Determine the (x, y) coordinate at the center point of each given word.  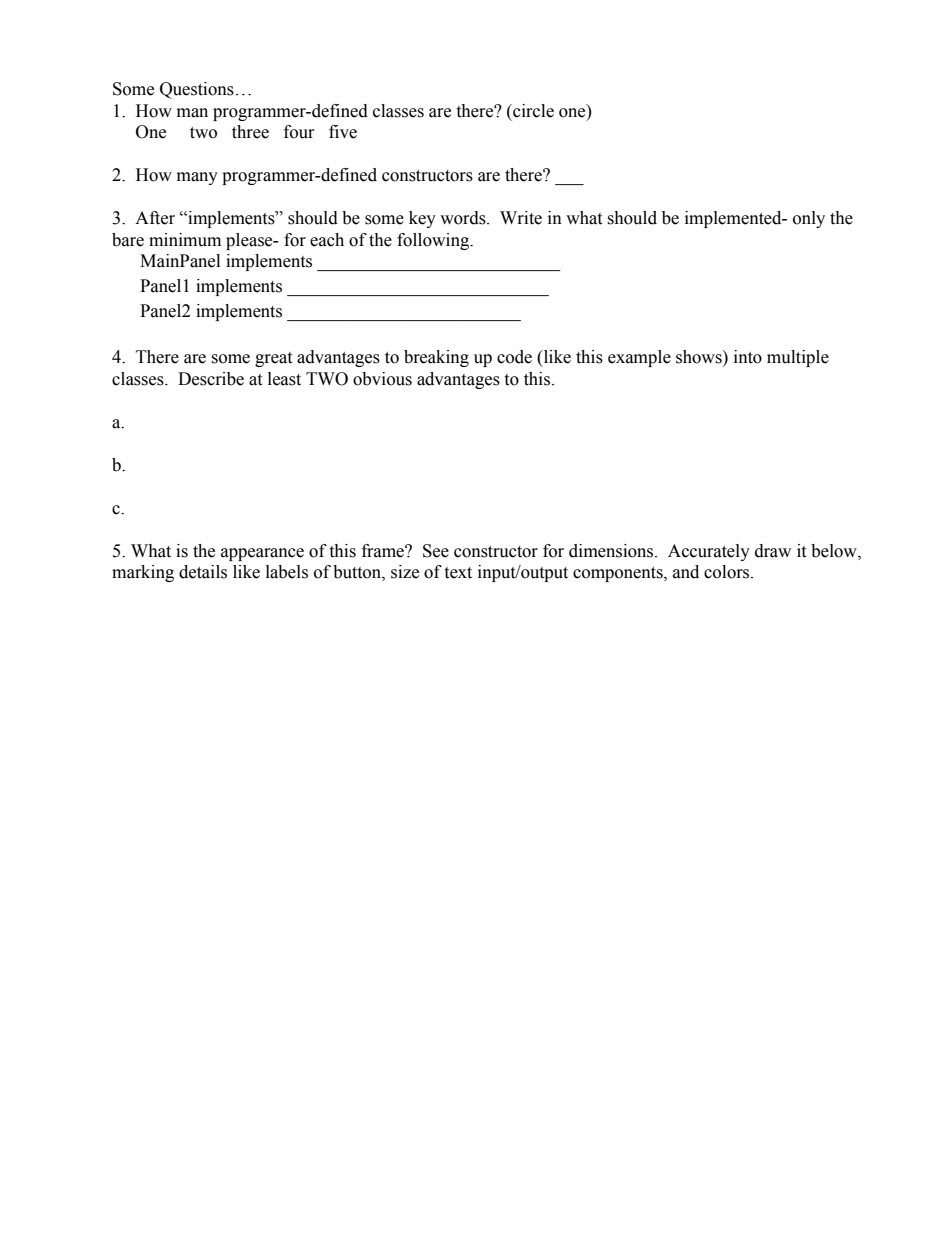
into (748, 357)
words (464, 218)
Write (521, 218)
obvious (382, 379)
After (155, 218)
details (203, 572)
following (434, 241)
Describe (211, 379)
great (273, 359)
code (514, 357)
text (458, 573)
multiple (798, 358)
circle (532, 111)
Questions (197, 90)
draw (773, 551)
